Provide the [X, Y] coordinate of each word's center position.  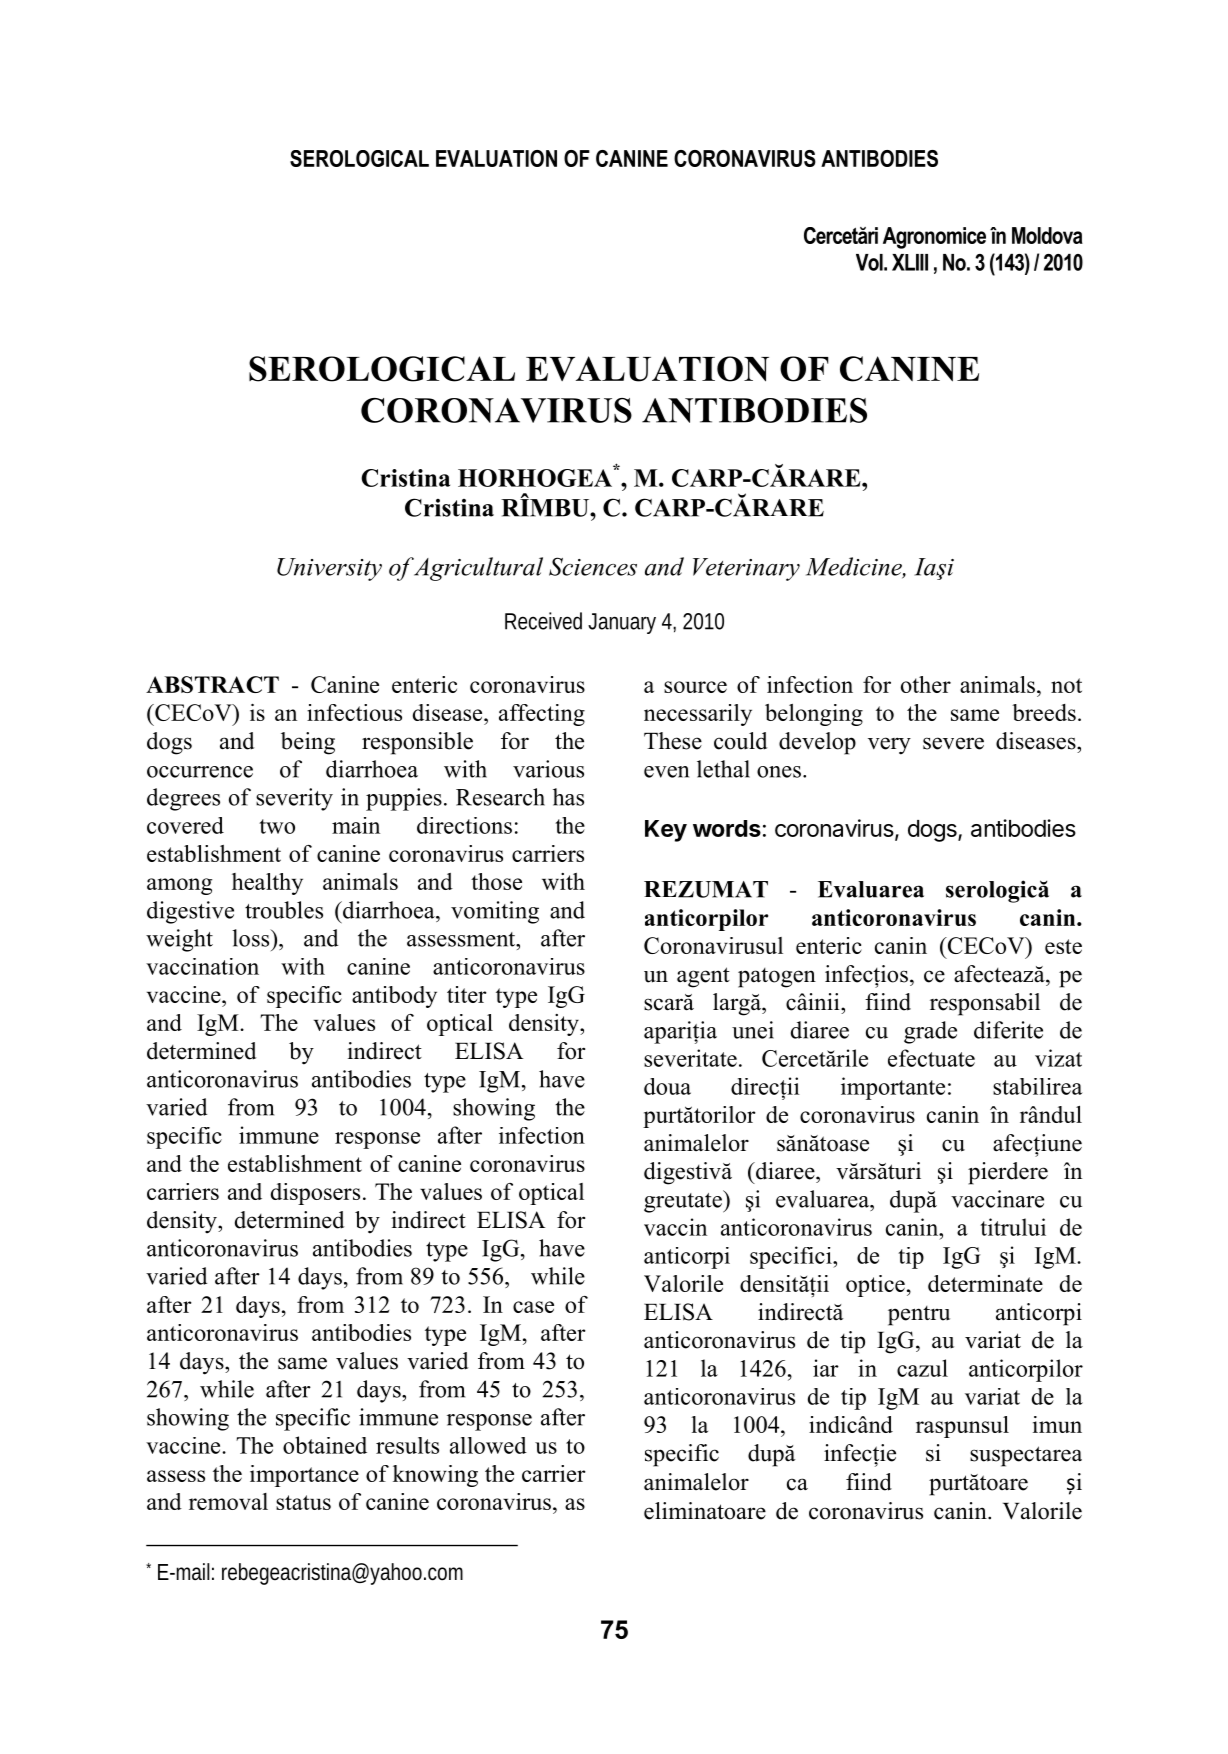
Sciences [593, 566]
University [329, 569]
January [622, 623]
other [926, 684]
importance [304, 1476]
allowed [488, 1445]
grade [930, 1032]
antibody [394, 997]
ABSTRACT [212, 684]
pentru [919, 1316]
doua [667, 1086]
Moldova [1047, 235]
